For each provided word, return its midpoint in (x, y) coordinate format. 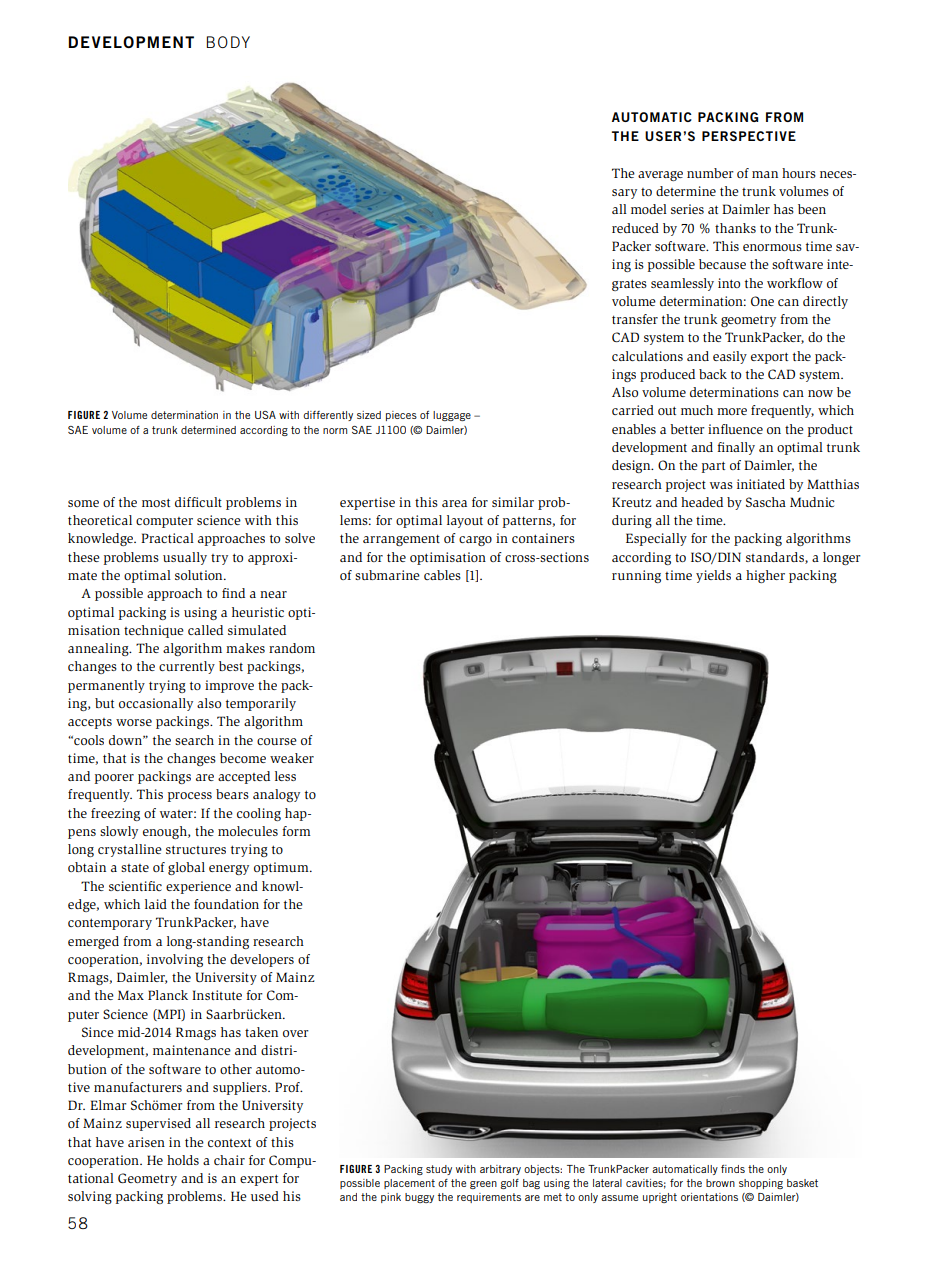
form (296, 831)
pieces (401, 416)
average (660, 176)
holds (183, 1160)
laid (156, 904)
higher (765, 576)
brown (720, 1183)
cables (442, 575)
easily (730, 357)
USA (265, 415)
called (205, 630)
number (710, 173)
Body (228, 42)
